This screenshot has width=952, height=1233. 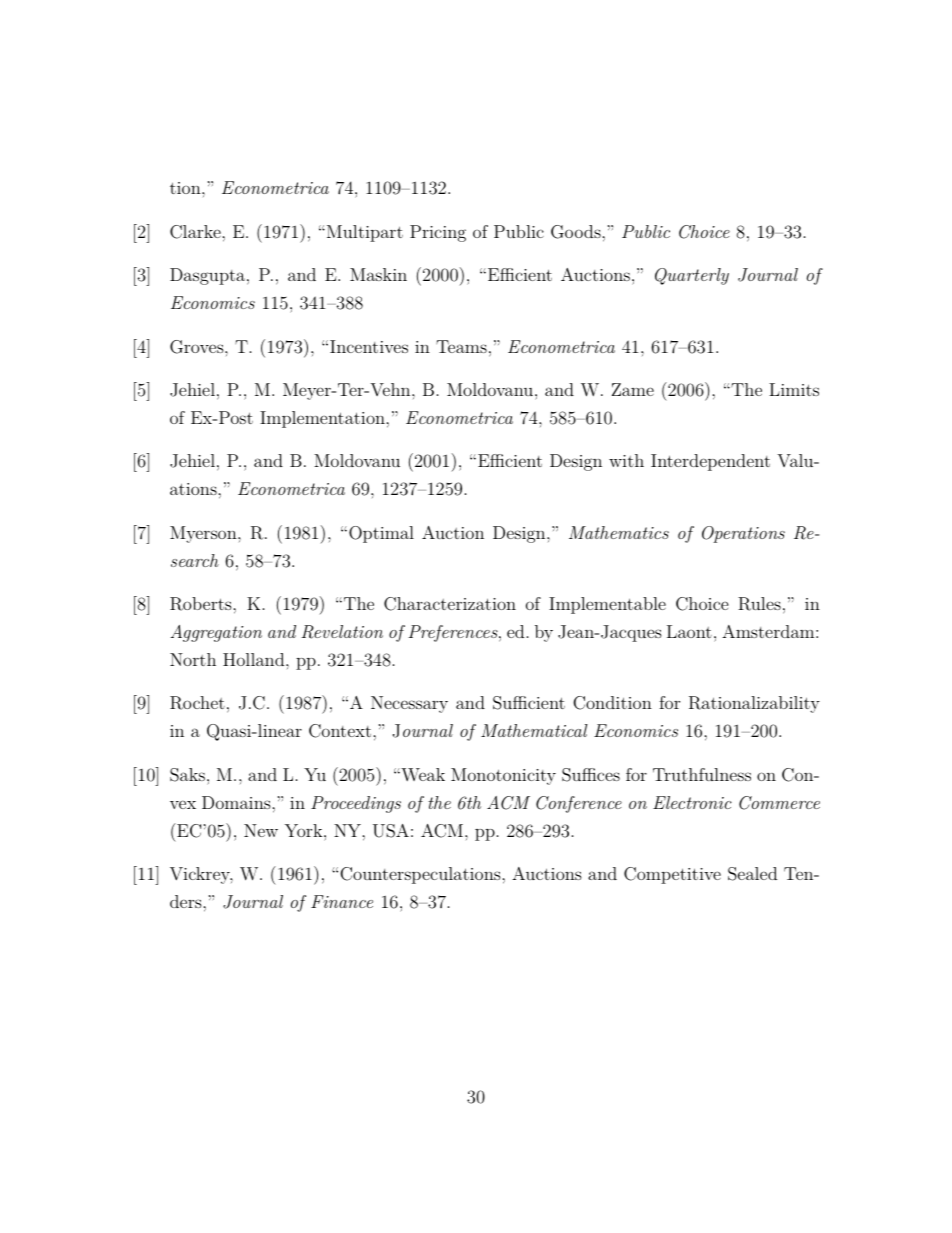 What do you see at coordinates (196, 232) in the screenshot?
I see `Clarke` at bounding box center [196, 232].
